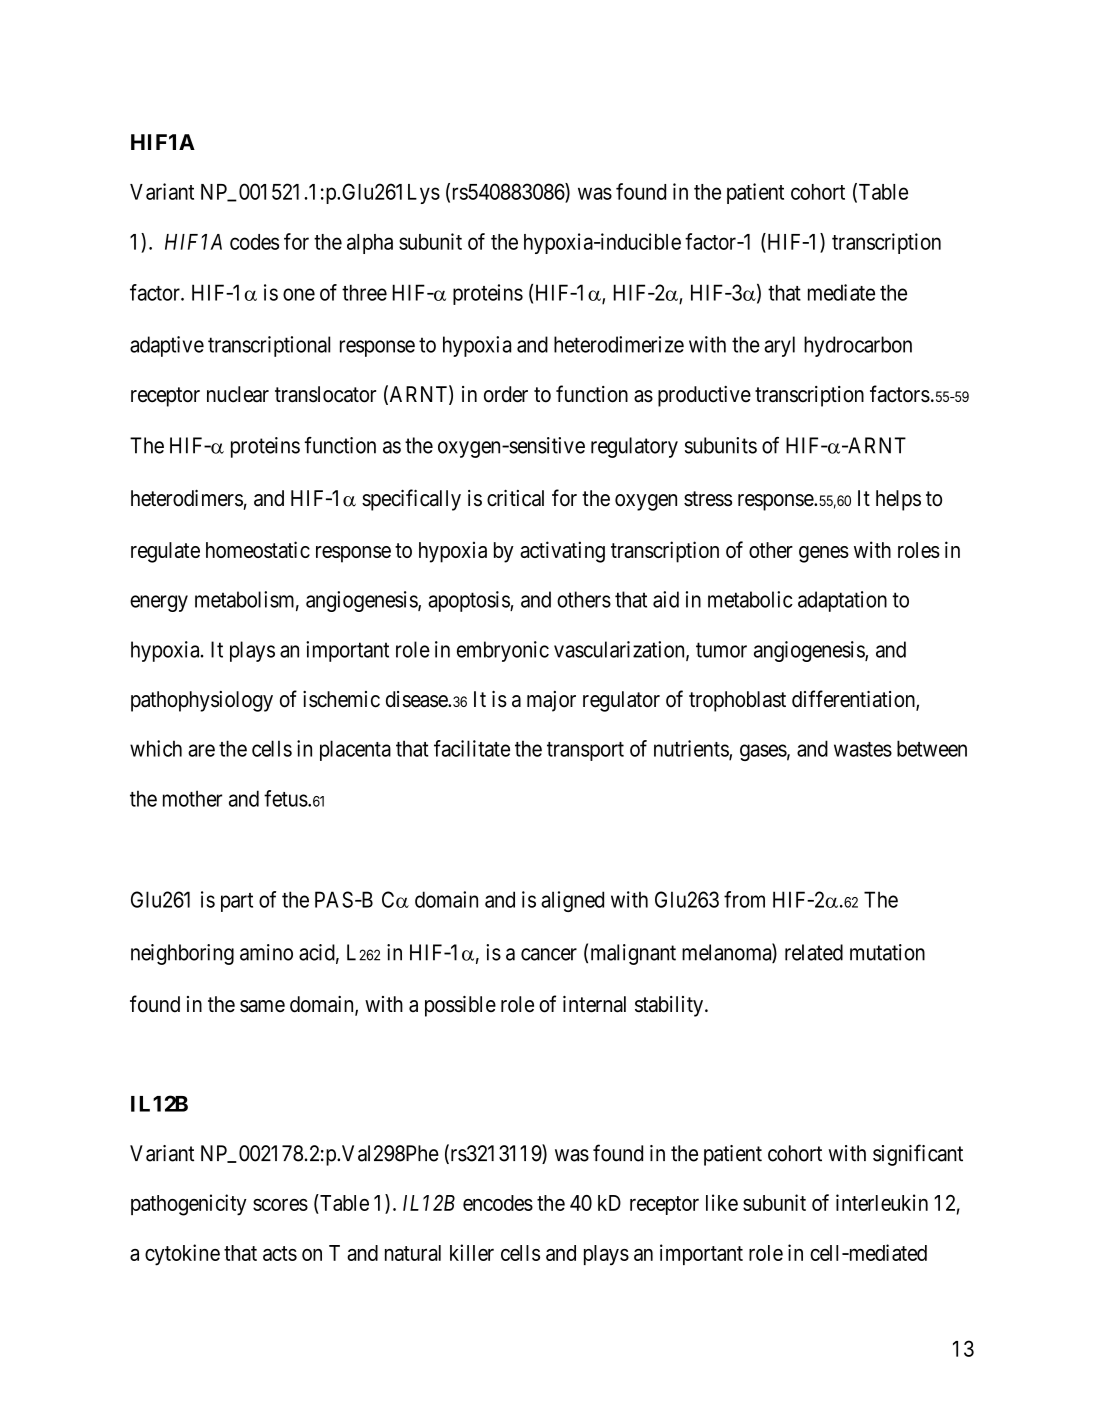  Describe the element at coordinates (585, 751) in the image. I see `transport` at that location.
